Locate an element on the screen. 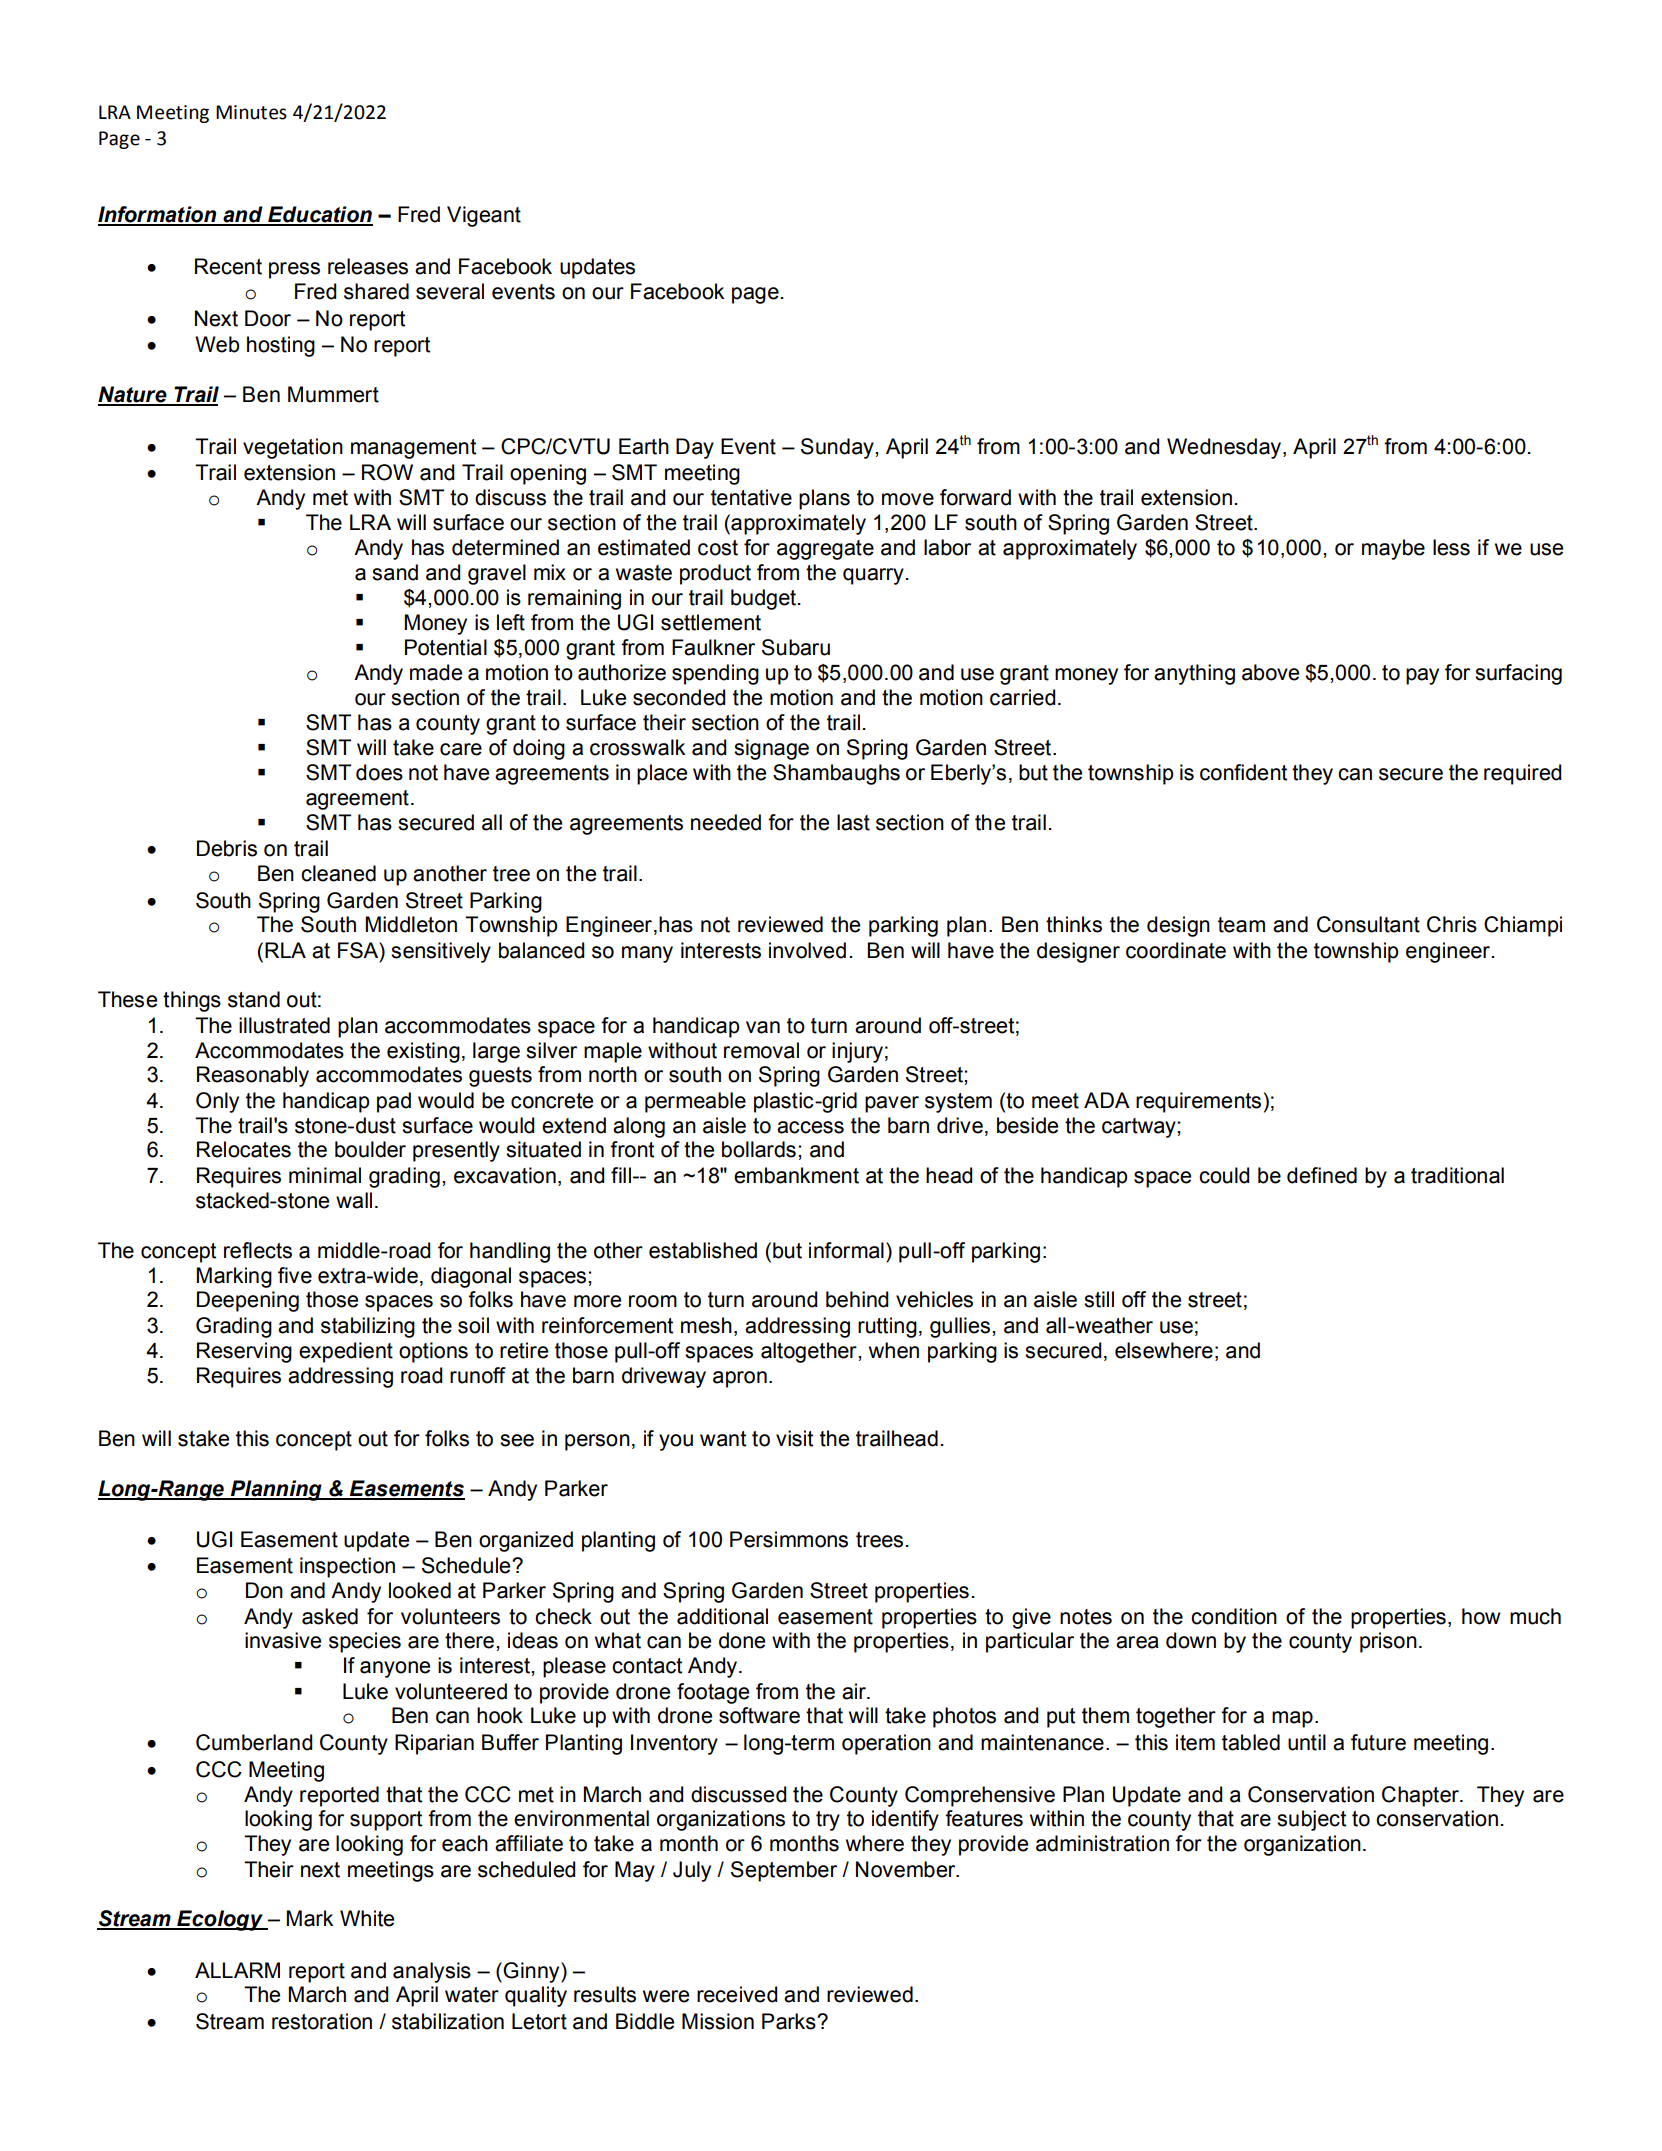 This screenshot has height=2151, width=1662. restoration is located at coordinates (322, 2021).
